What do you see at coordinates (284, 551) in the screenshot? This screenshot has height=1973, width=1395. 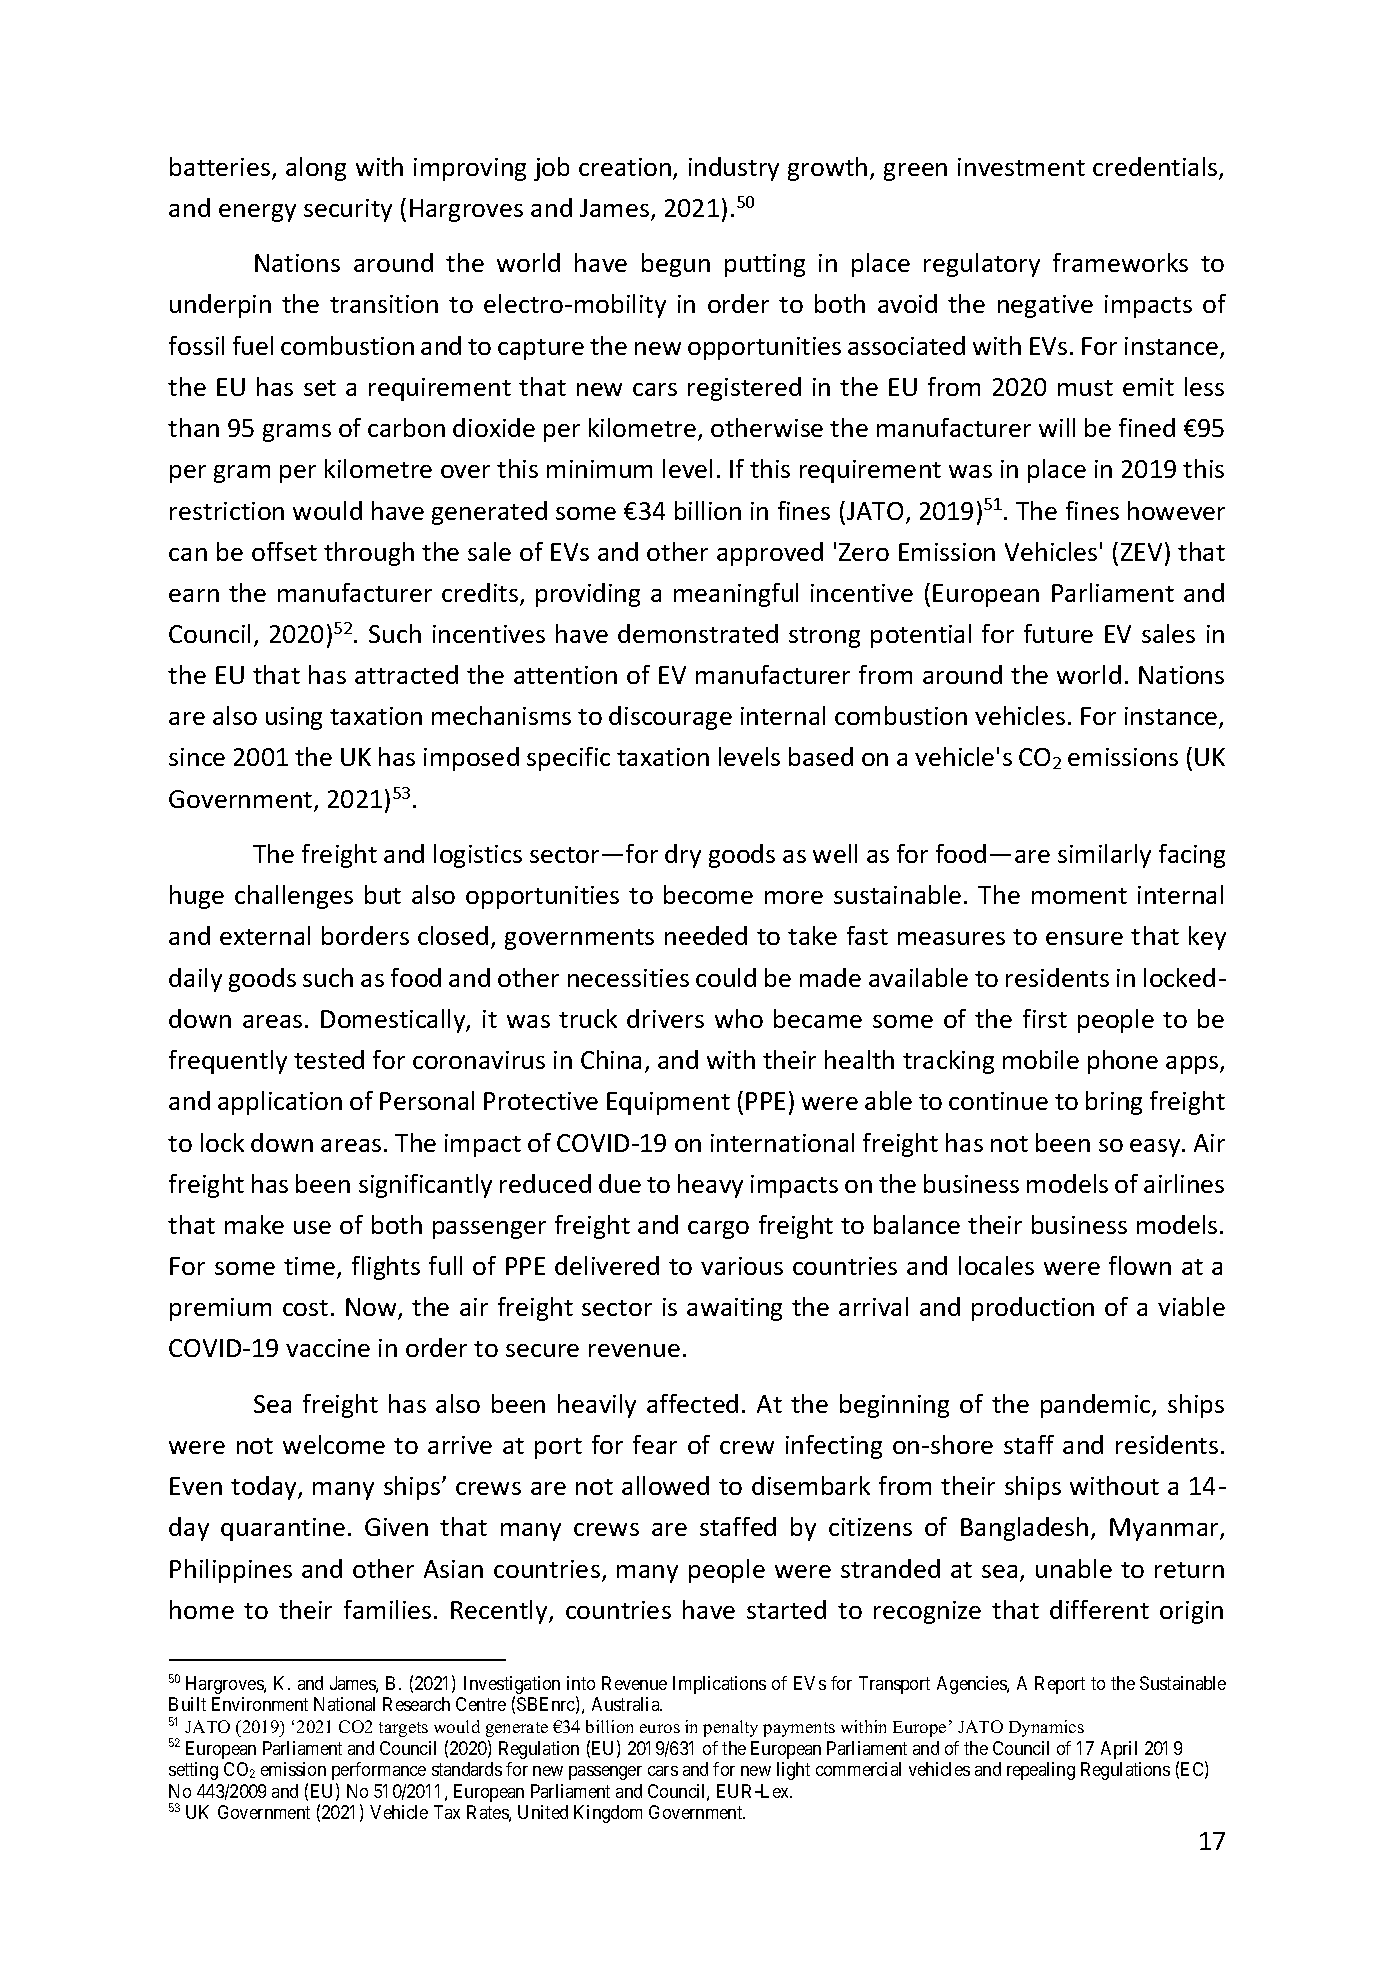 I see `offset` at bounding box center [284, 551].
